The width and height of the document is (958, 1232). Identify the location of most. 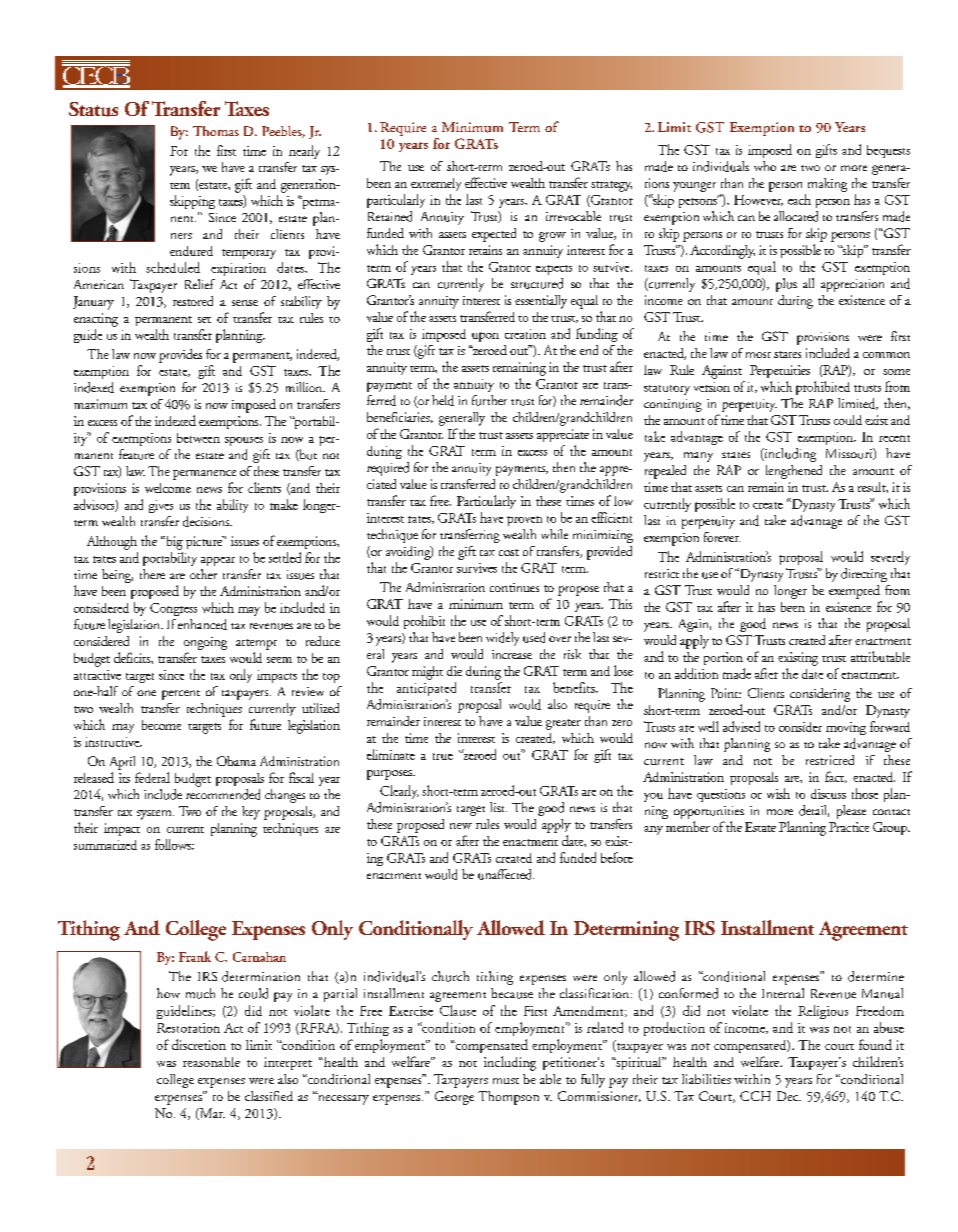
(758, 355).
